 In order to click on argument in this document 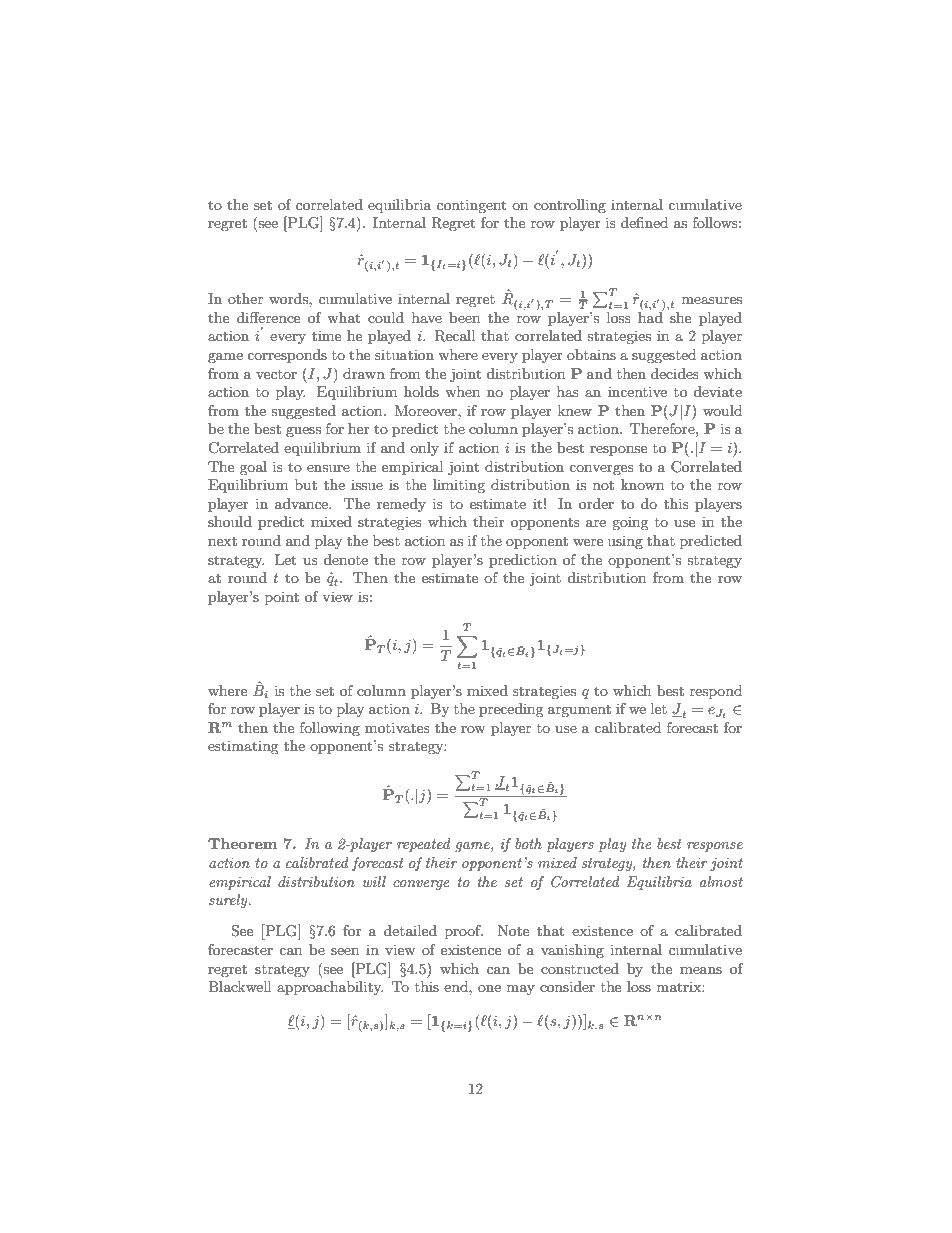, I will do `click(579, 711)`.
